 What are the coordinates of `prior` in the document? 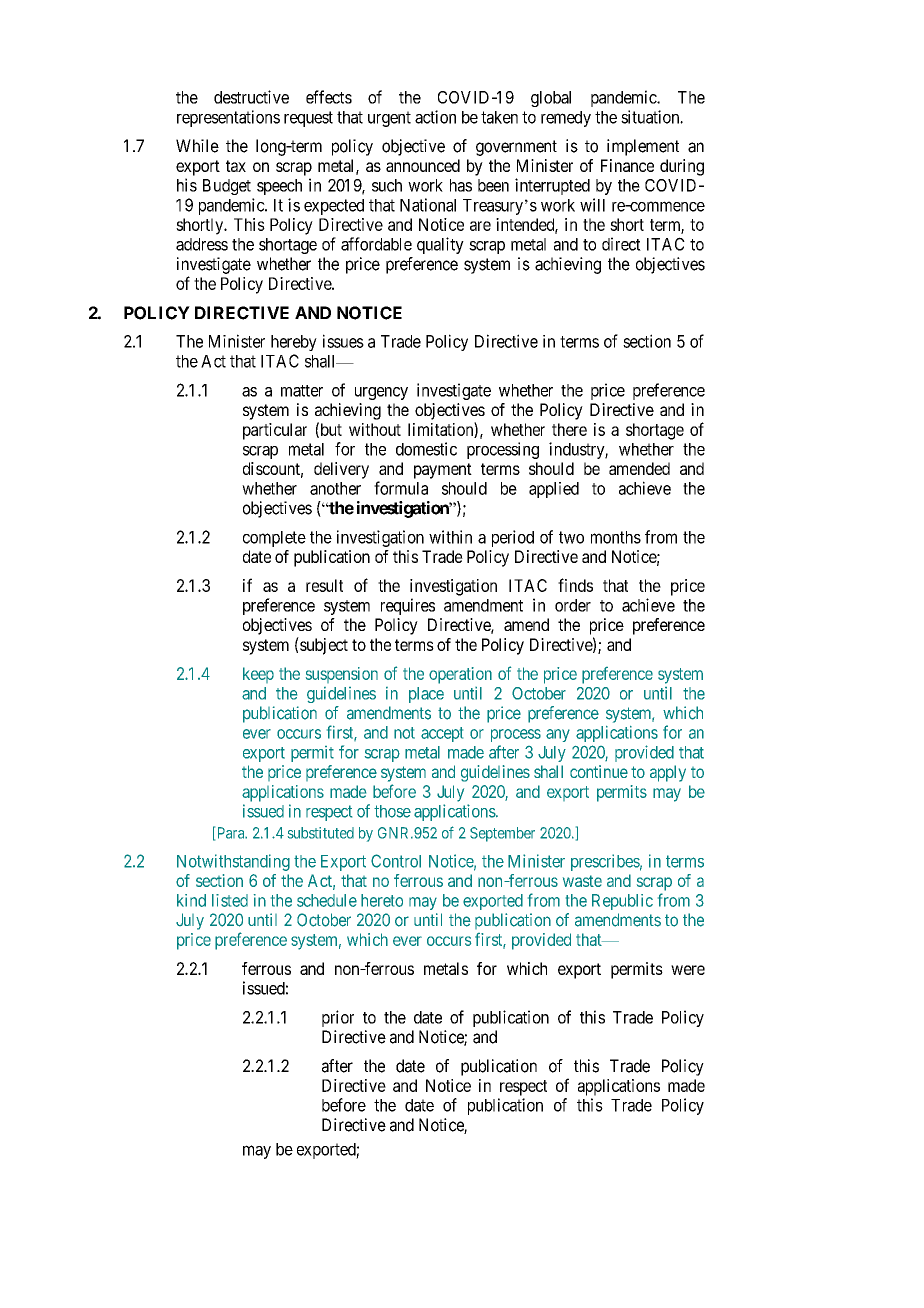 It's located at (338, 1018).
